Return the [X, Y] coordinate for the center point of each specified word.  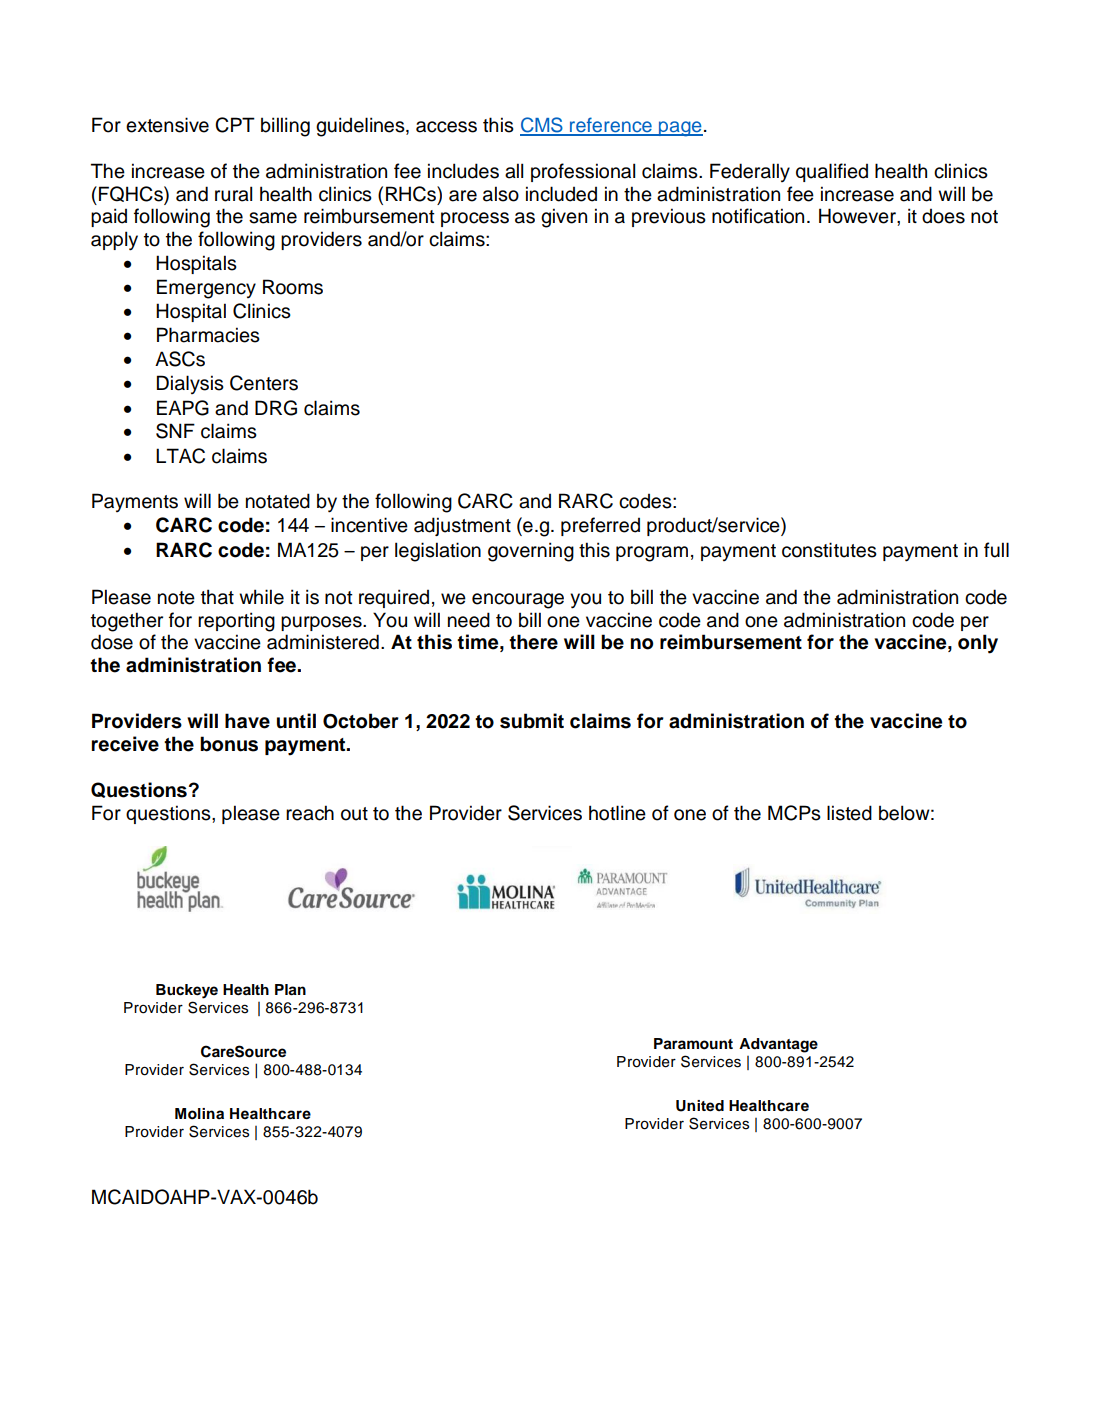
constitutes [829, 550]
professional [583, 172]
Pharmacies [208, 335]
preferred [600, 526]
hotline [617, 813]
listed [849, 813]
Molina [199, 1114]
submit [532, 721]
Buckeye [187, 991]
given [564, 218]
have [247, 721]
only [978, 644]
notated [278, 501]
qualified [832, 172]
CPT [235, 125]
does [943, 216]
